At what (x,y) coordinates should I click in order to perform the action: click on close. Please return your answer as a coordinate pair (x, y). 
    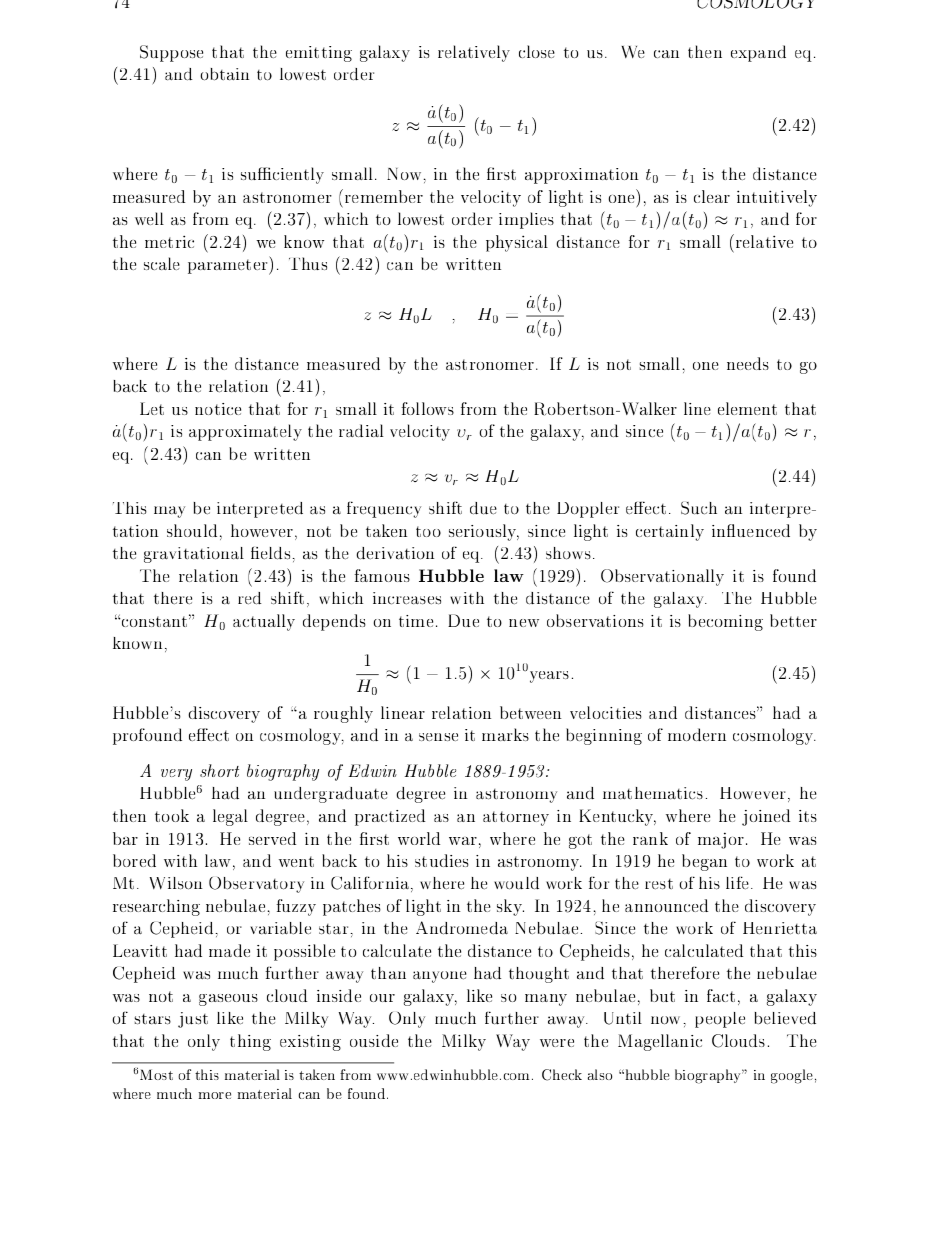
    Looking at the image, I should click on (537, 51).
